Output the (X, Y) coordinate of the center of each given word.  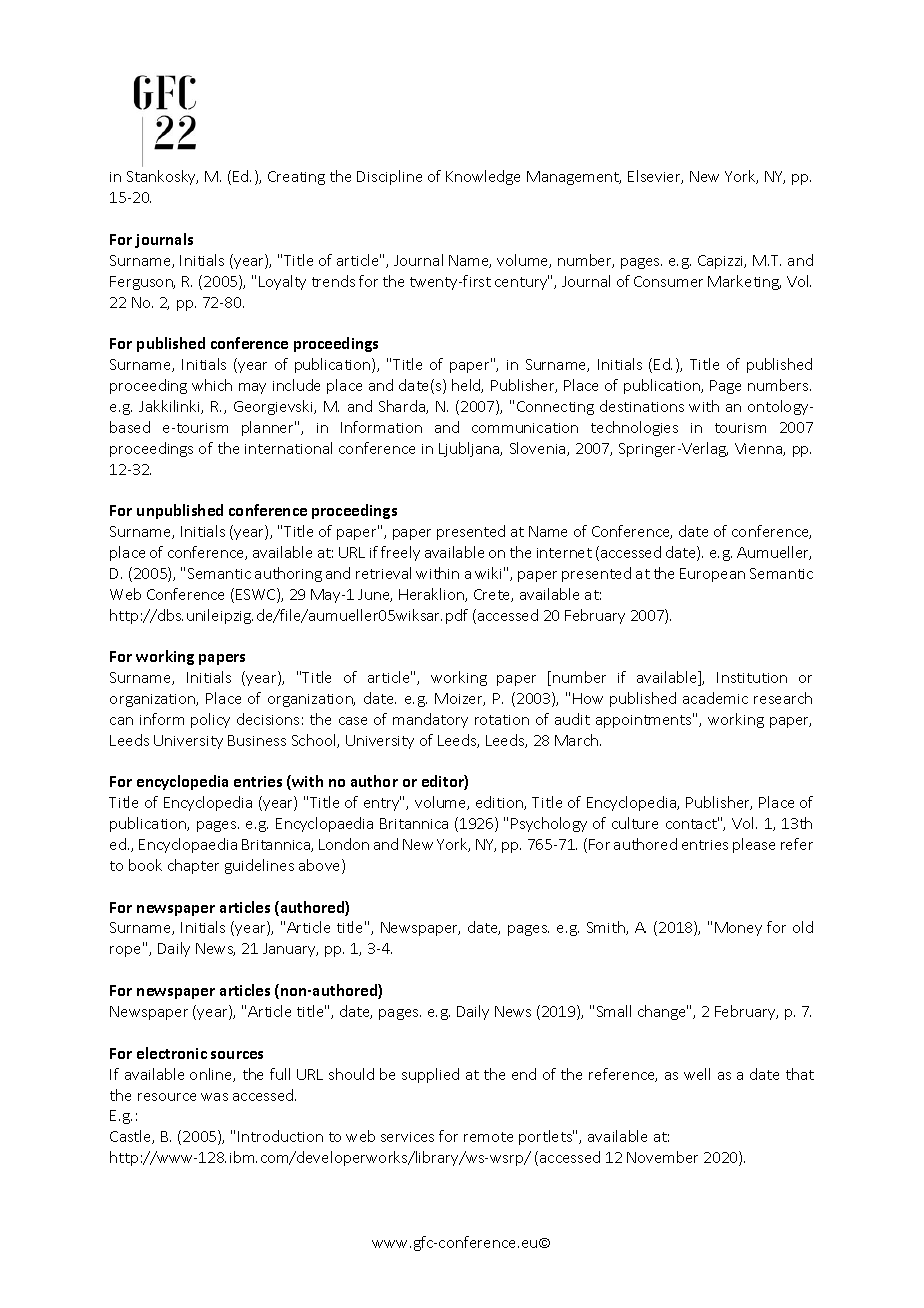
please (754, 845)
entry (382, 803)
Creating (296, 178)
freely (400, 553)
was (214, 1097)
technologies (634, 428)
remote (488, 1137)
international (288, 448)
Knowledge (483, 177)
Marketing (744, 282)
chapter (193, 866)
